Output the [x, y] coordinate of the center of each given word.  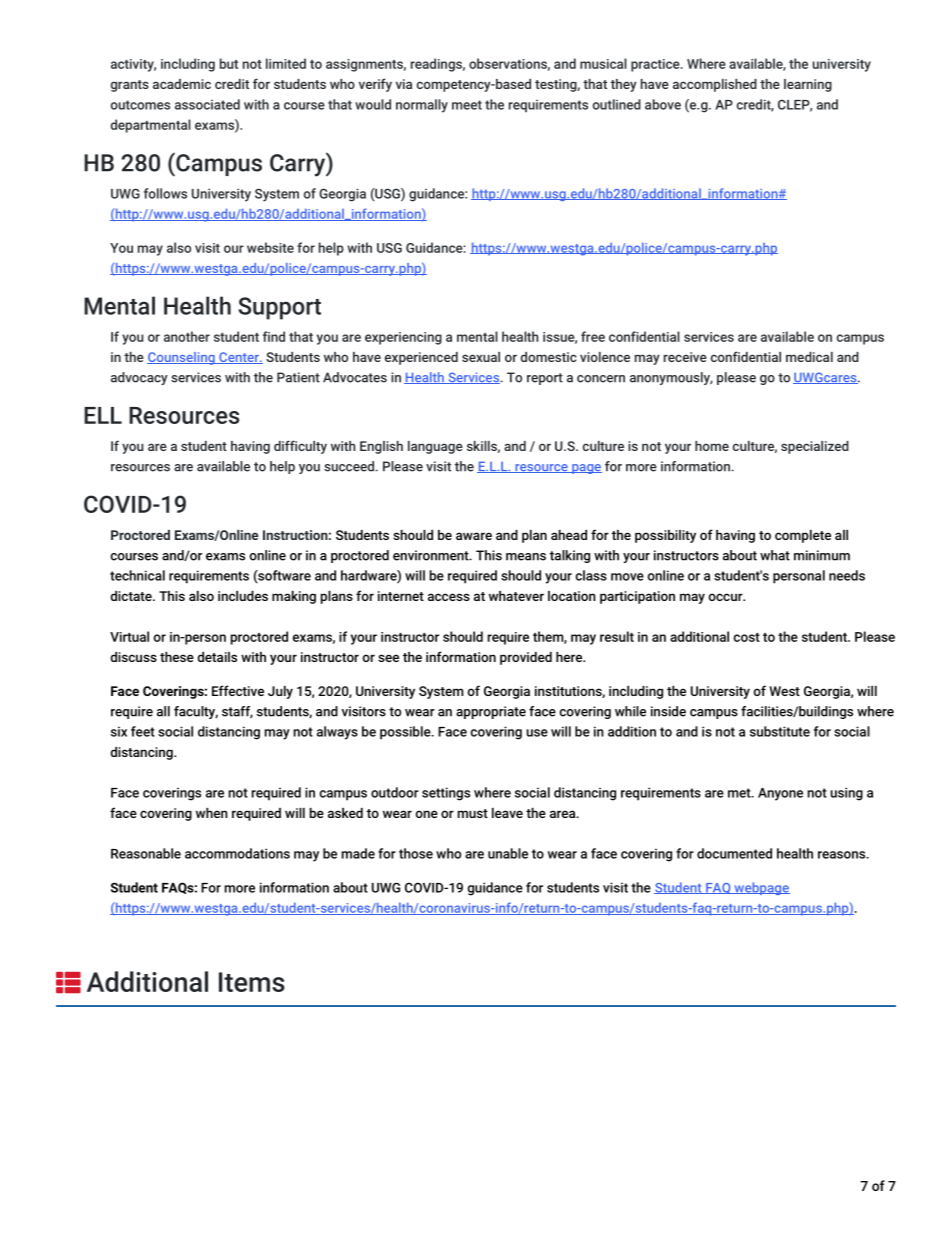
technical [137, 575]
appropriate [491, 712]
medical [809, 357]
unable [508, 853]
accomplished [715, 85]
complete [803, 536]
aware [474, 536]
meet [467, 105]
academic [182, 84]
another [187, 336]
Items [252, 982]
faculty [196, 712]
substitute [780, 731]
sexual [481, 357]
